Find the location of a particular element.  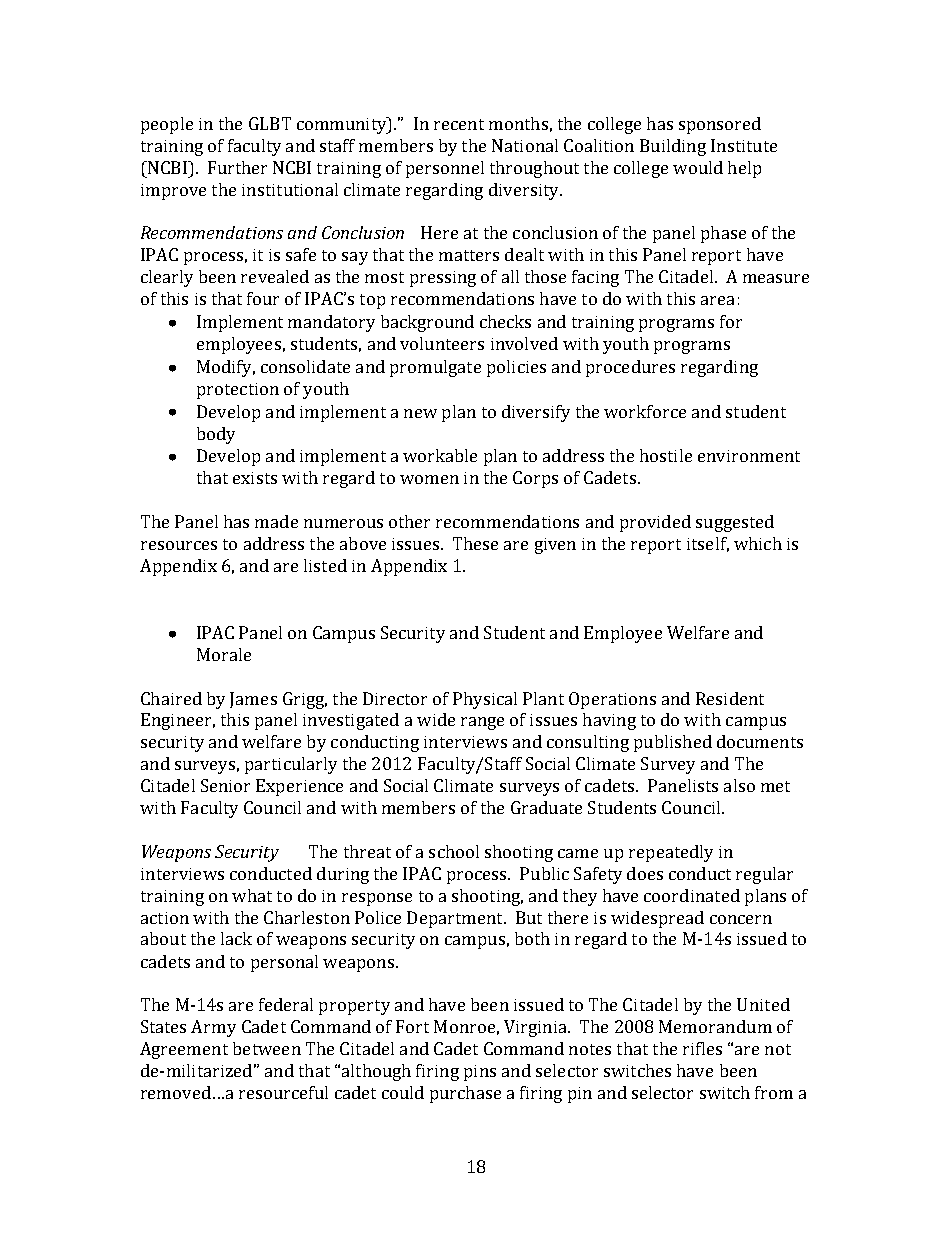

exists is located at coordinates (255, 478).
